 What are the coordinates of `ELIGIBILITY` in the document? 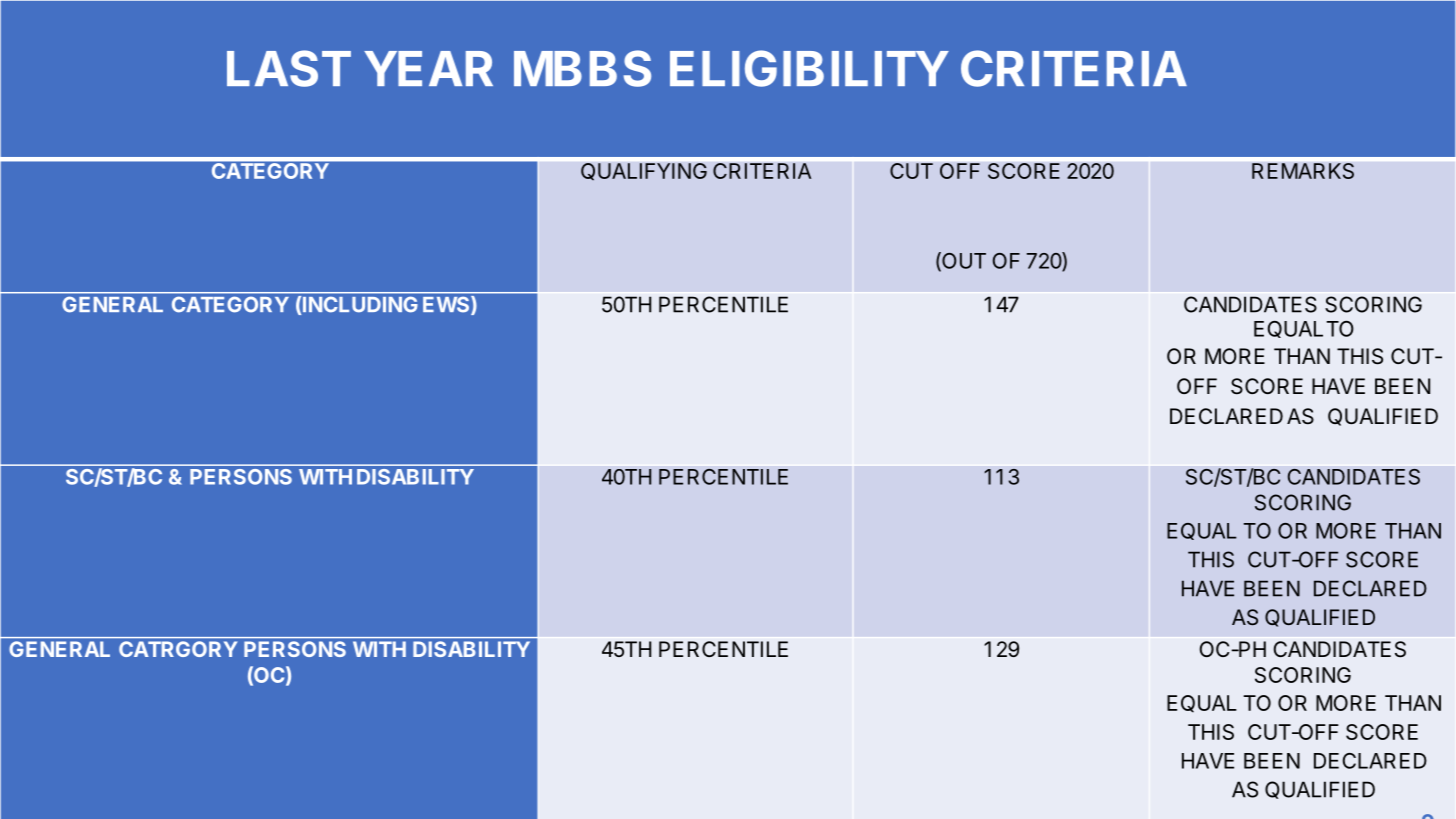 It's located at (809, 68).
